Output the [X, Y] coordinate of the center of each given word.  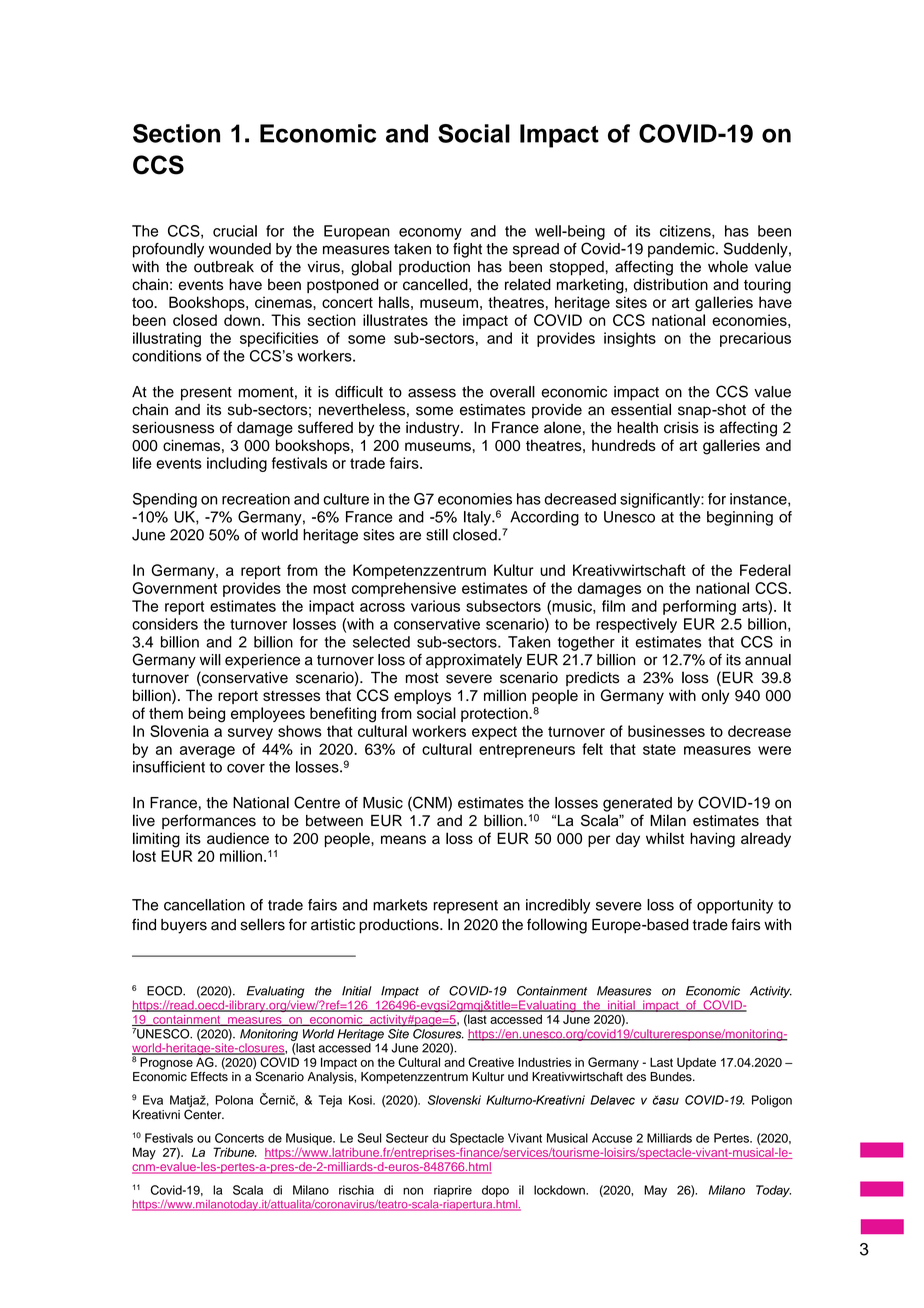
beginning [740, 518]
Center [204, 1113]
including [237, 464]
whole [728, 266]
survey [250, 734]
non [413, 1191]
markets [400, 905]
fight [467, 250]
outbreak [224, 267]
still [437, 535]
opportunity [735, 906]
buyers [184, 926]
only [715, 697]
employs [422, 697]
